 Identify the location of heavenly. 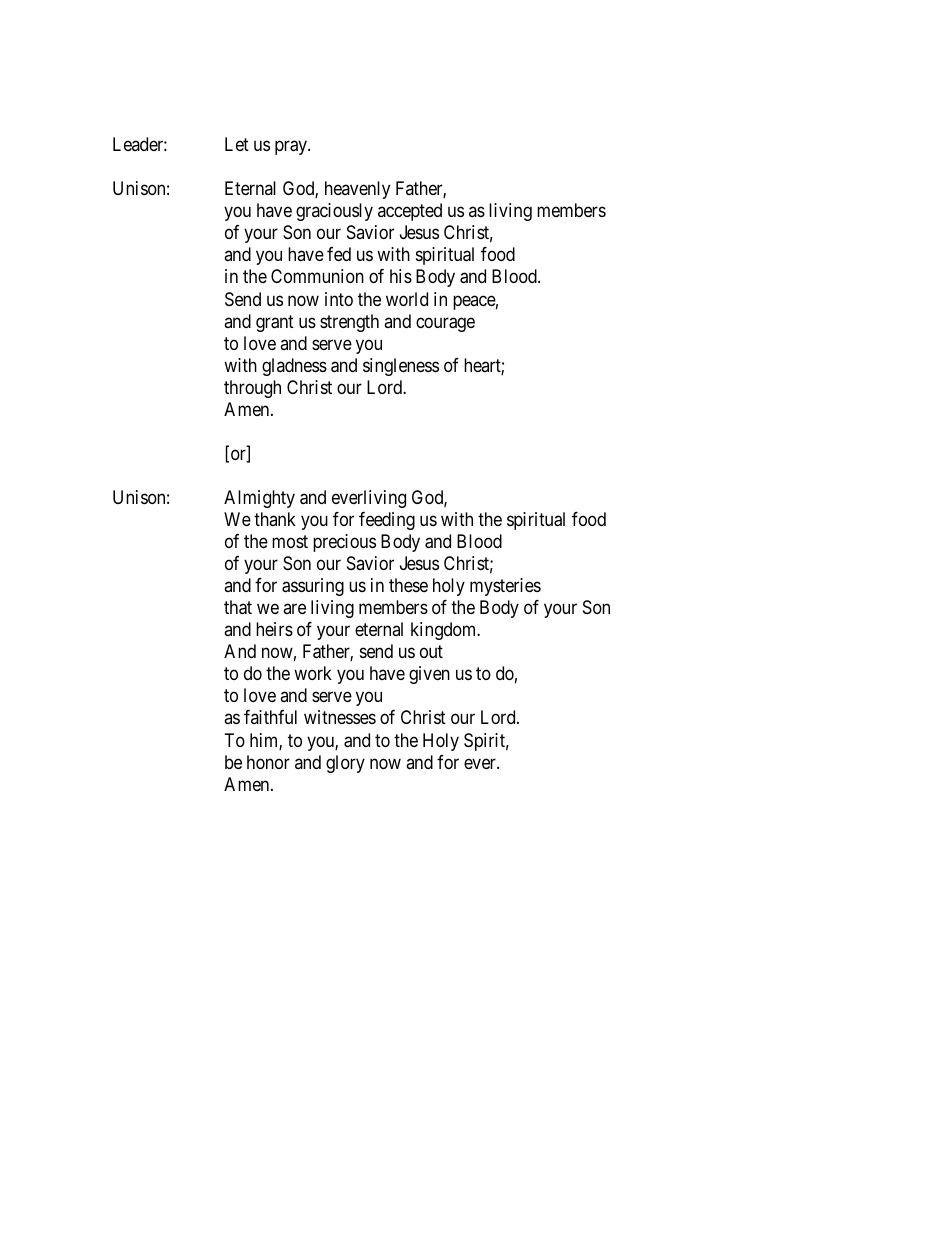
(357, 190).
